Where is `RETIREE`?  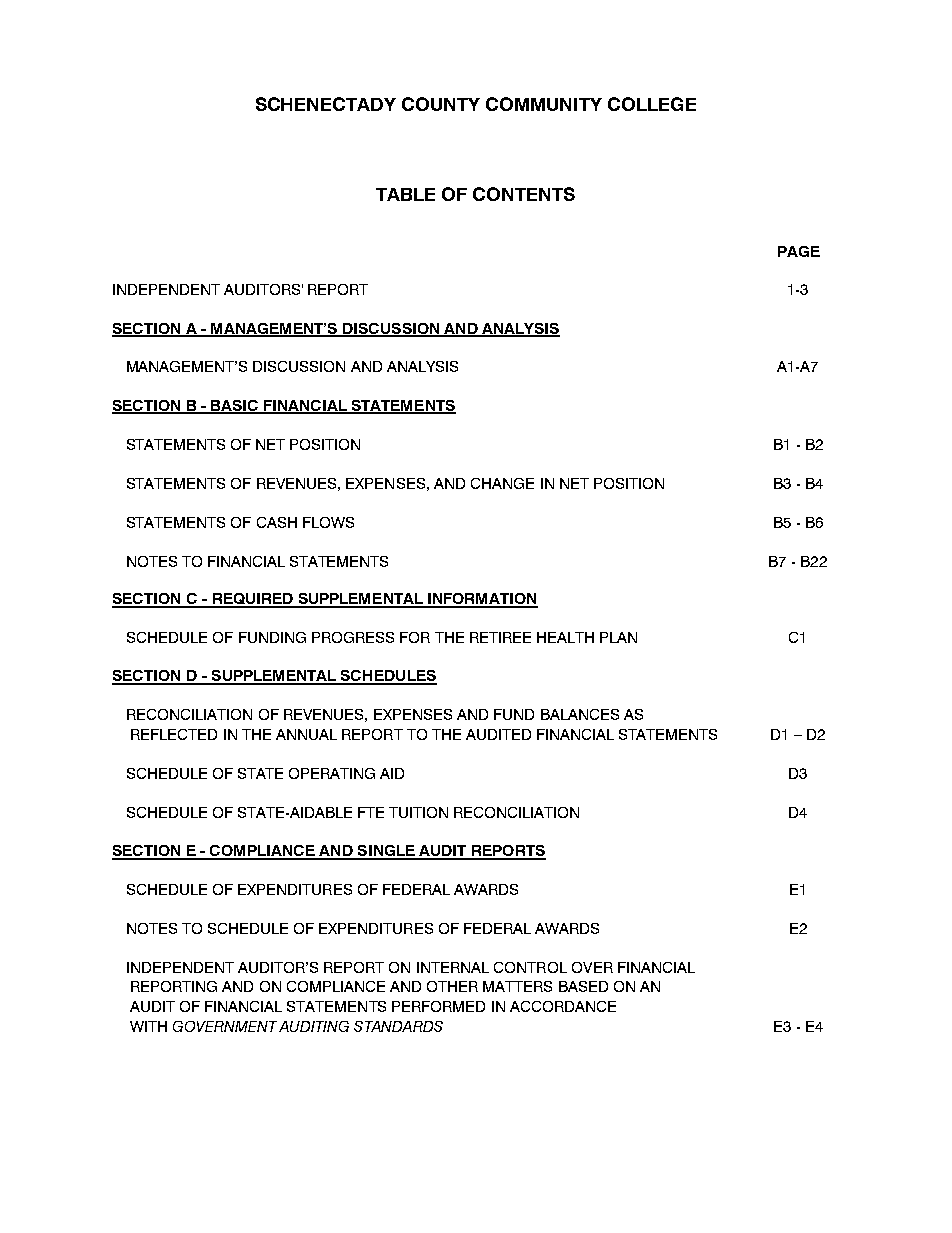
RETIREE is located at coordinates (500, 637).
